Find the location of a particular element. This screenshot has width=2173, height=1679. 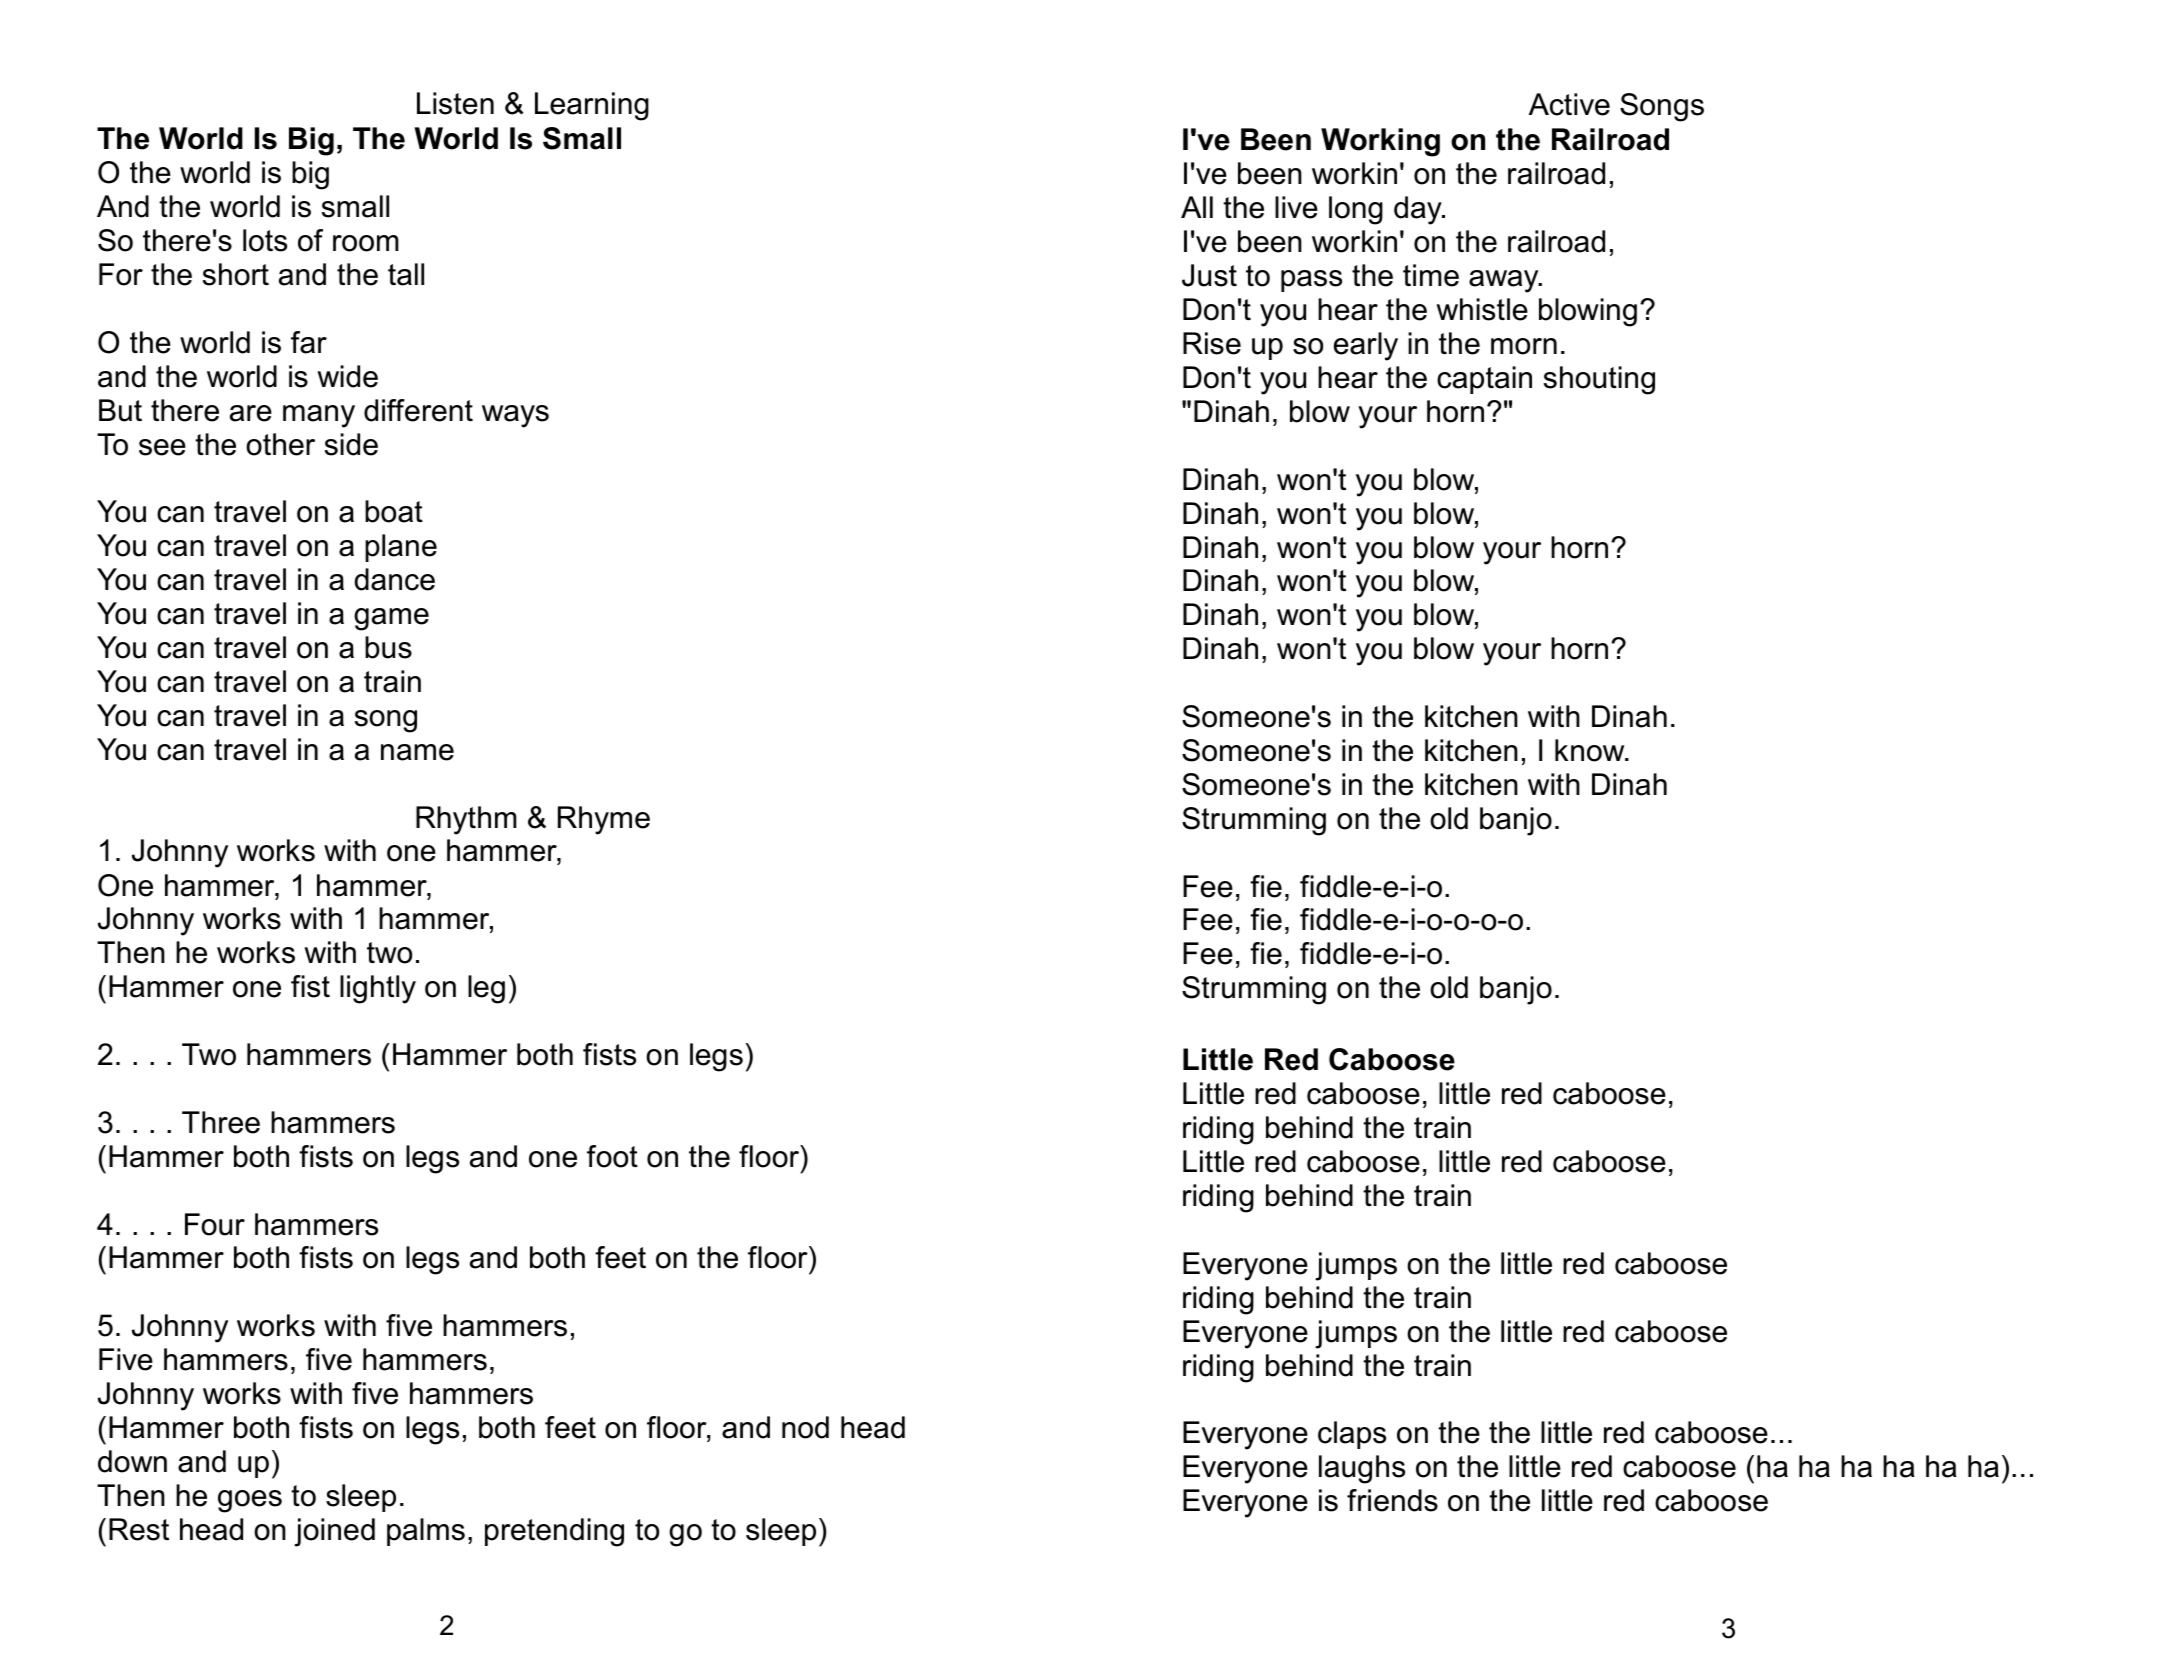

Rhythm is located at coordinates (466, 820).
